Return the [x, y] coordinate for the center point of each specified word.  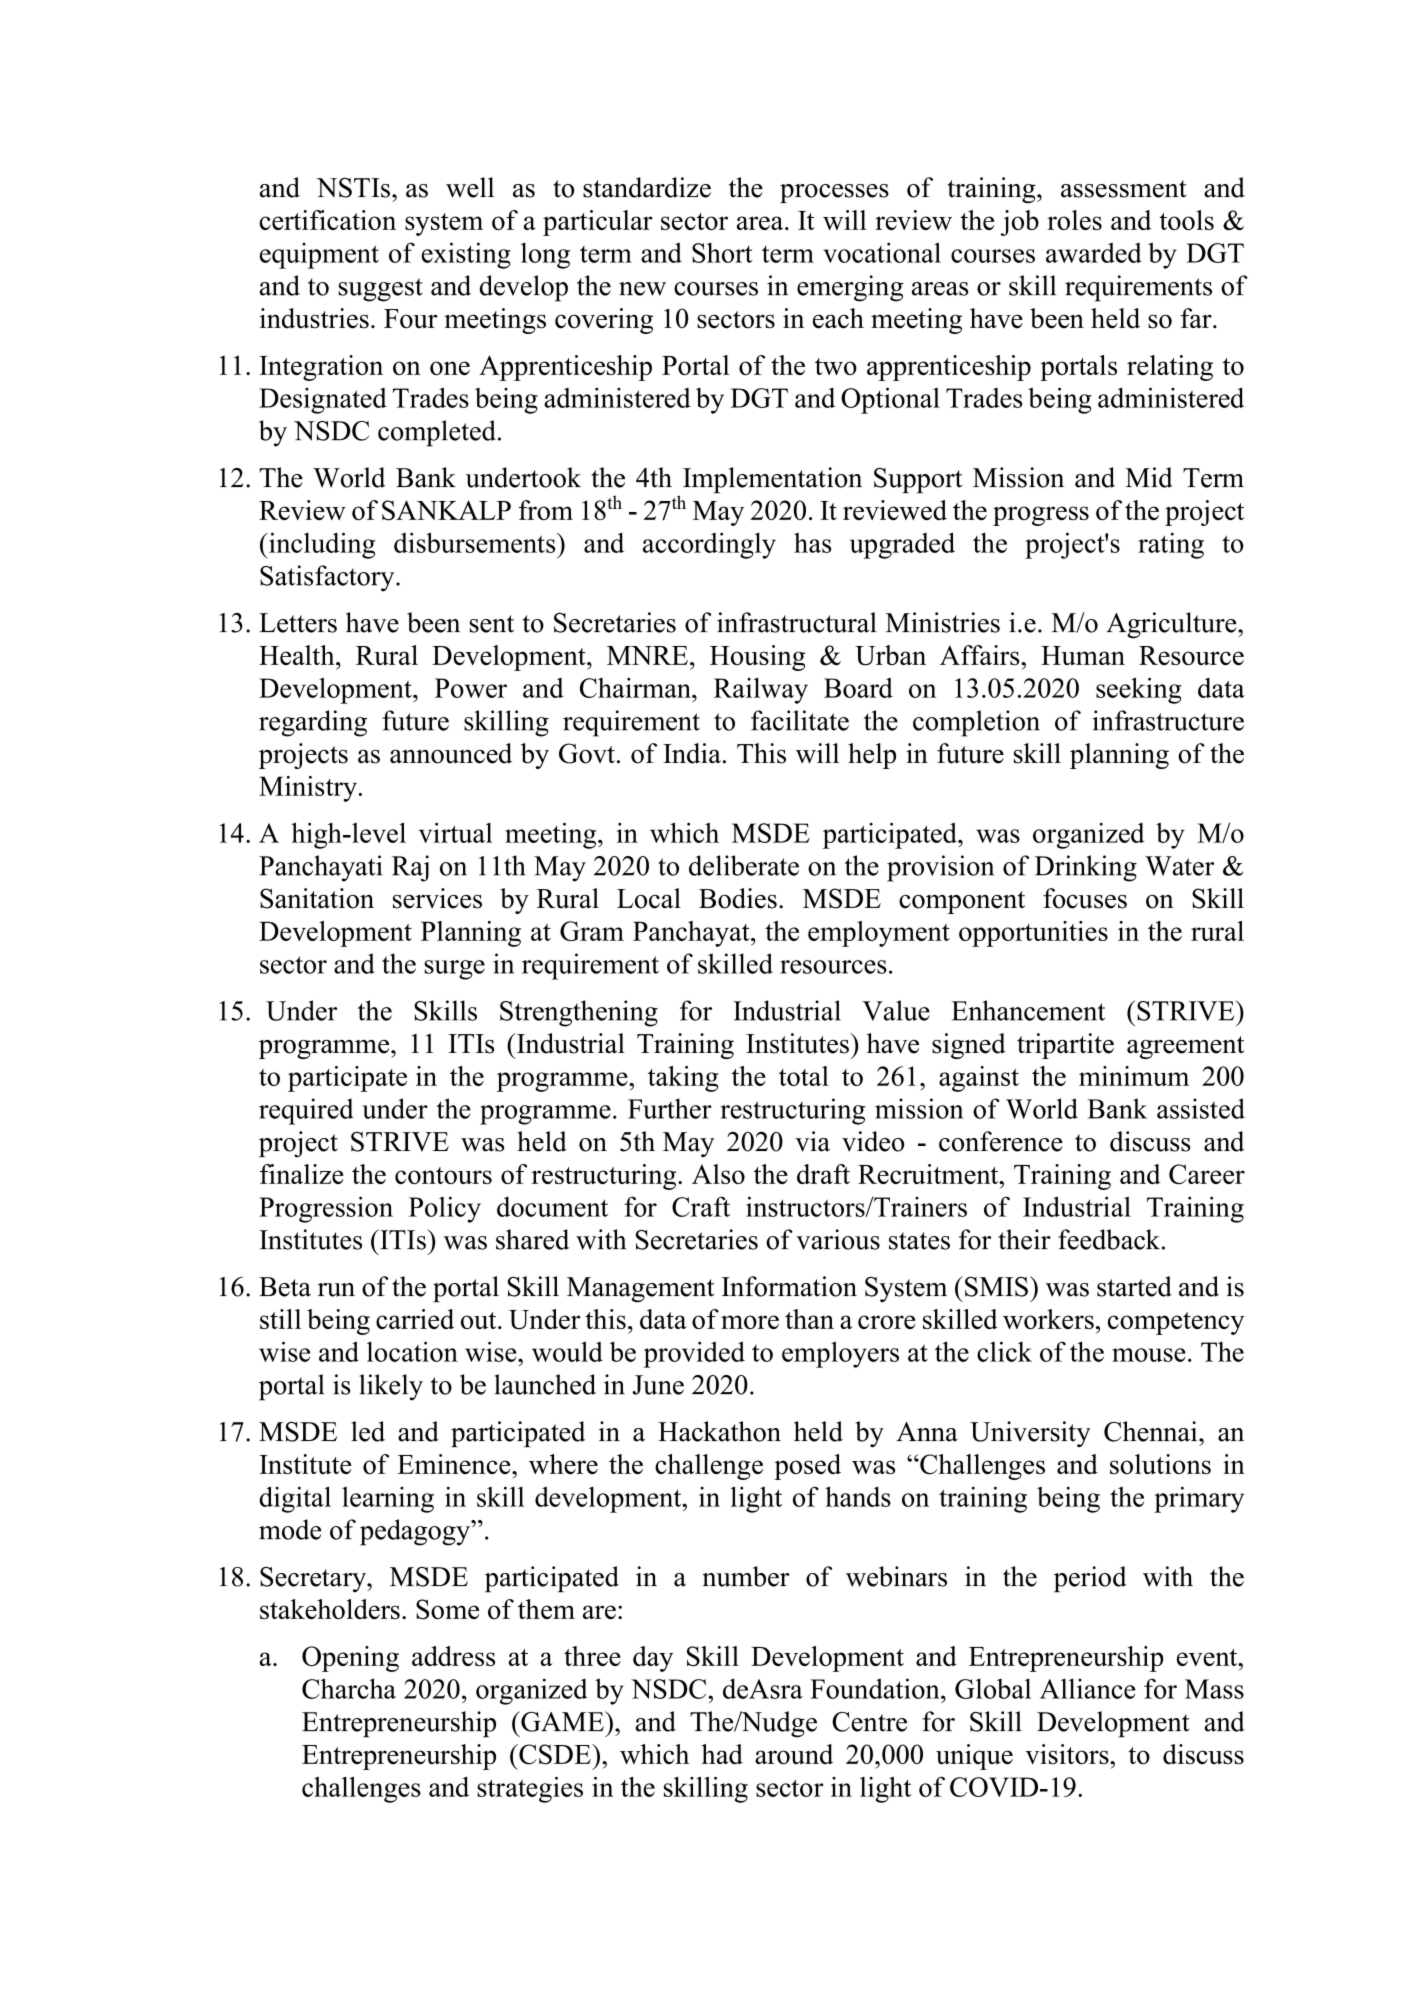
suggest [380, 290]
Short [722, 252]
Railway [761, 691]
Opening [350, 1659]
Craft [701, 1206]
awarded [1094, 252]
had [722, 1754]
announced [451, 753]
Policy [445, 1209]
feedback [1109, 1239]
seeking [1138, 690]
